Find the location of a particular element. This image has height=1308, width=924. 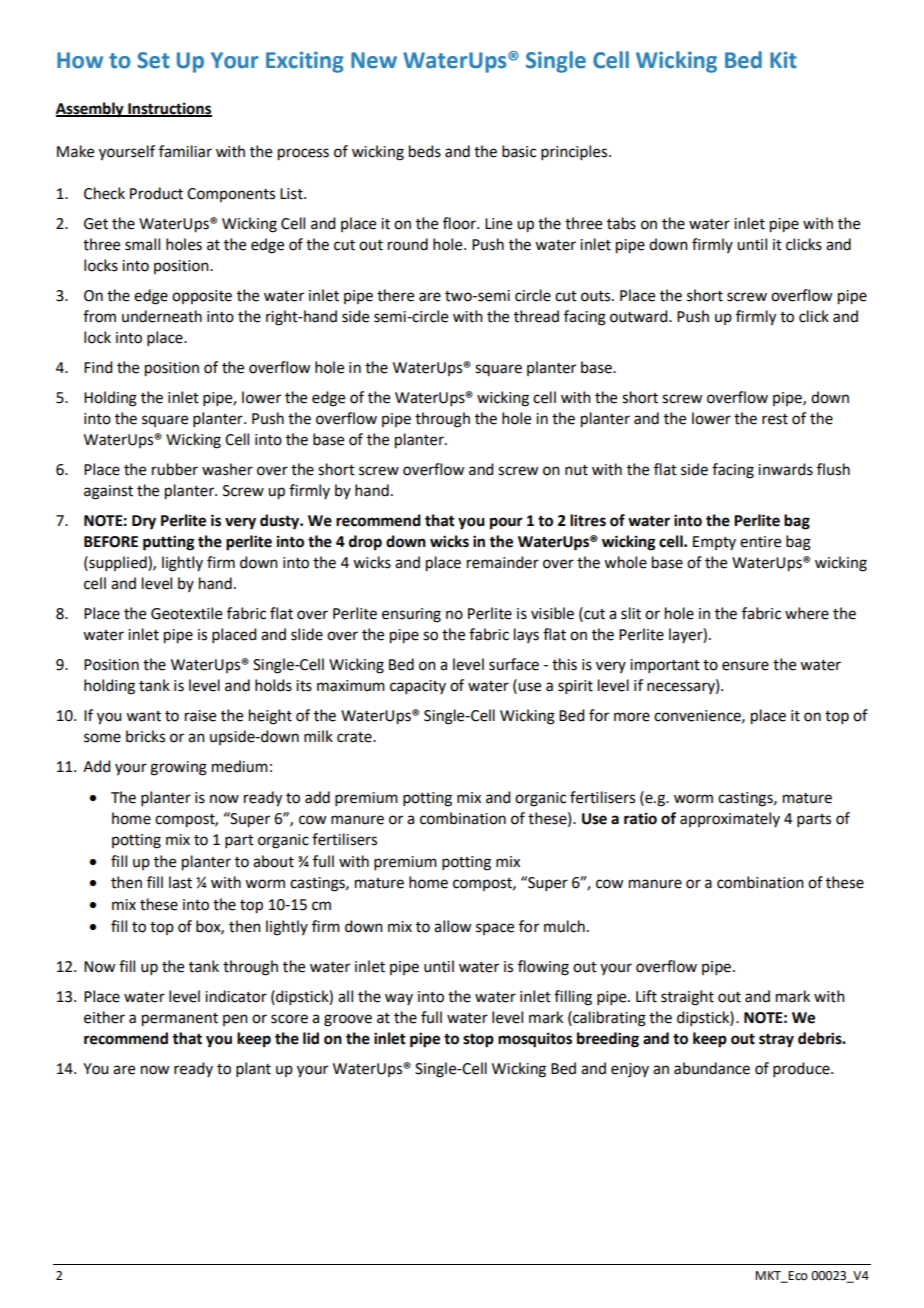

remainder is located at coordinates (503, 562).
